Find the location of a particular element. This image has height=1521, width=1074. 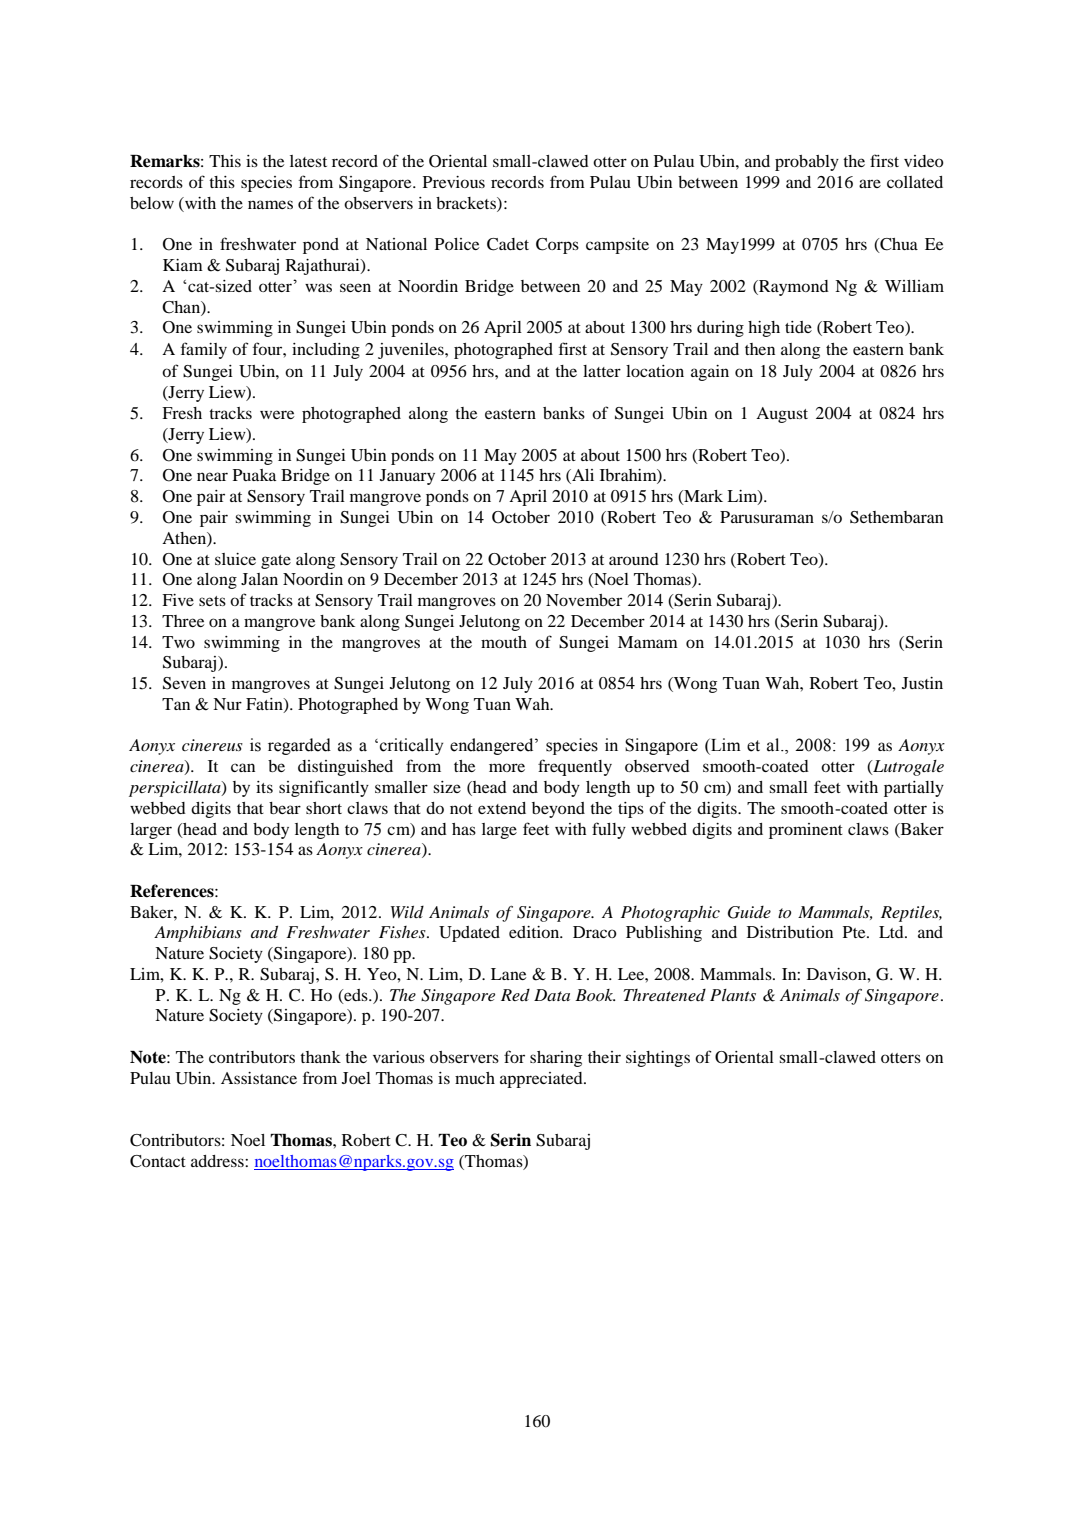

mouth is located at coordinates (504, 642).
